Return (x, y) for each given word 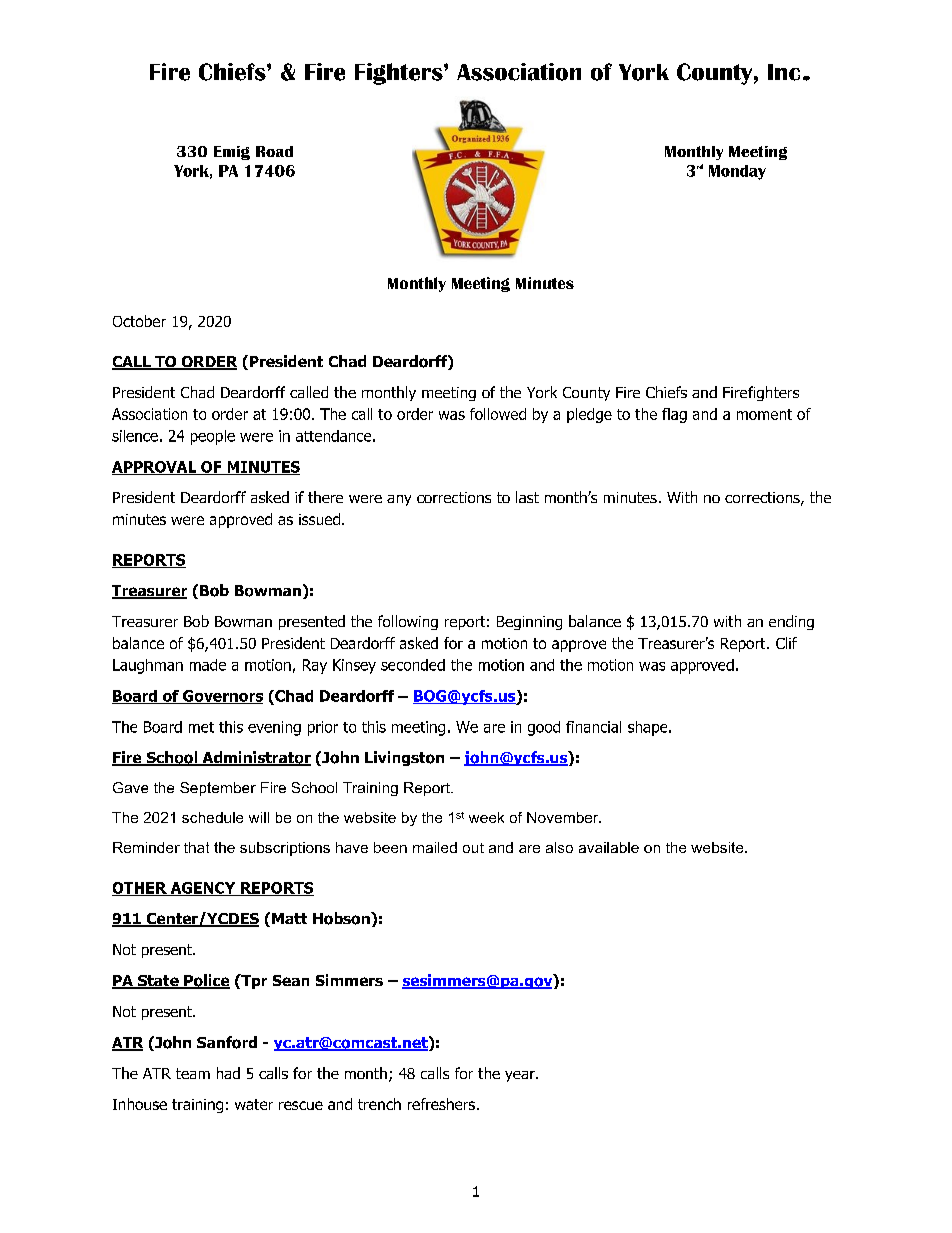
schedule (212, 817)
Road (274, 151)
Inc (784, 72)
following (408, 622)
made (208, 665)
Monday (737, 172)
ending (791, 622)
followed (498, 414)
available (609, 847)
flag (674, 415)
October (139, 321)
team (193, 1073)
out (473, 848)
